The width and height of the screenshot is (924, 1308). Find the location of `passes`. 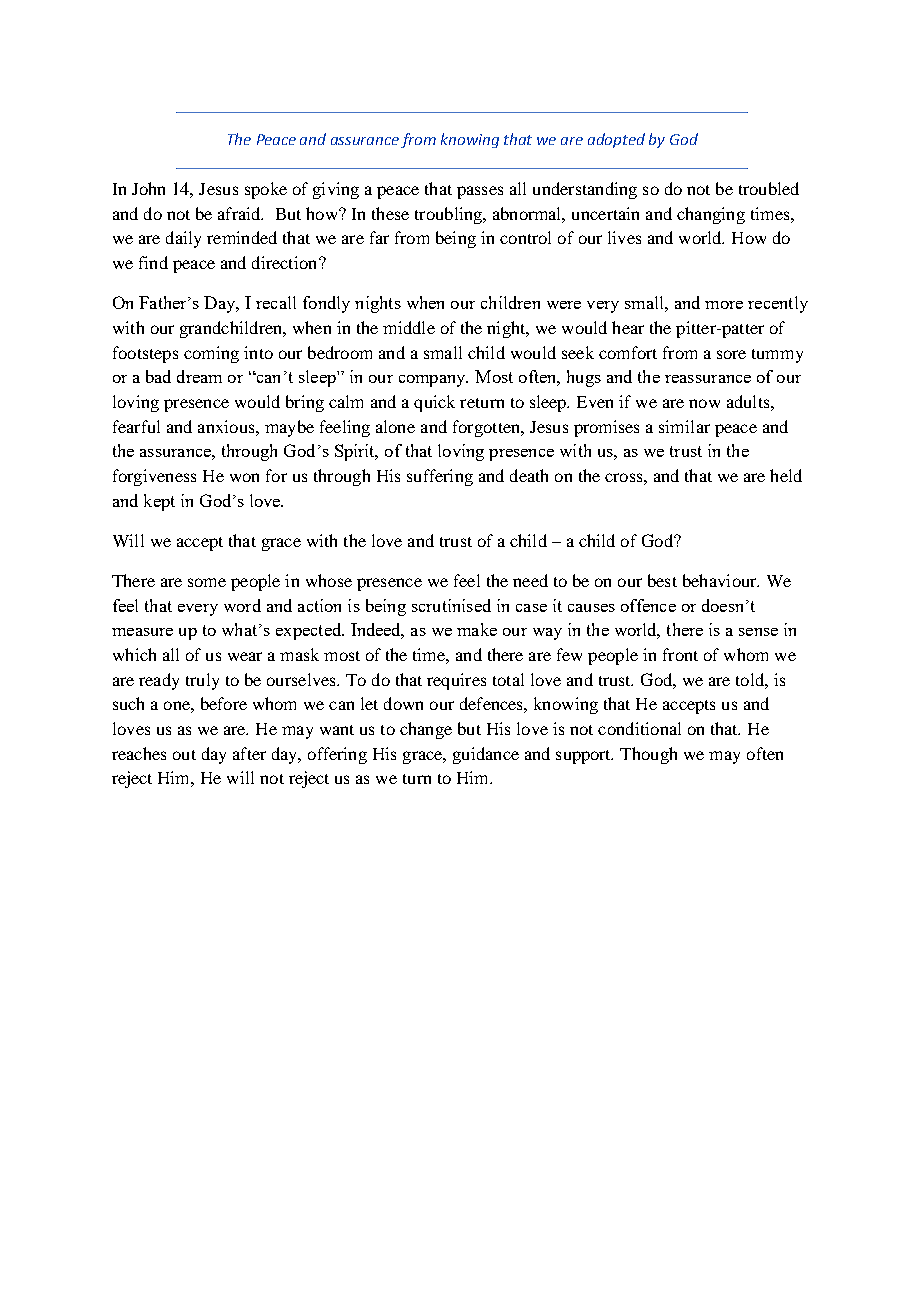

passes is located at coordinates (480, 192).
